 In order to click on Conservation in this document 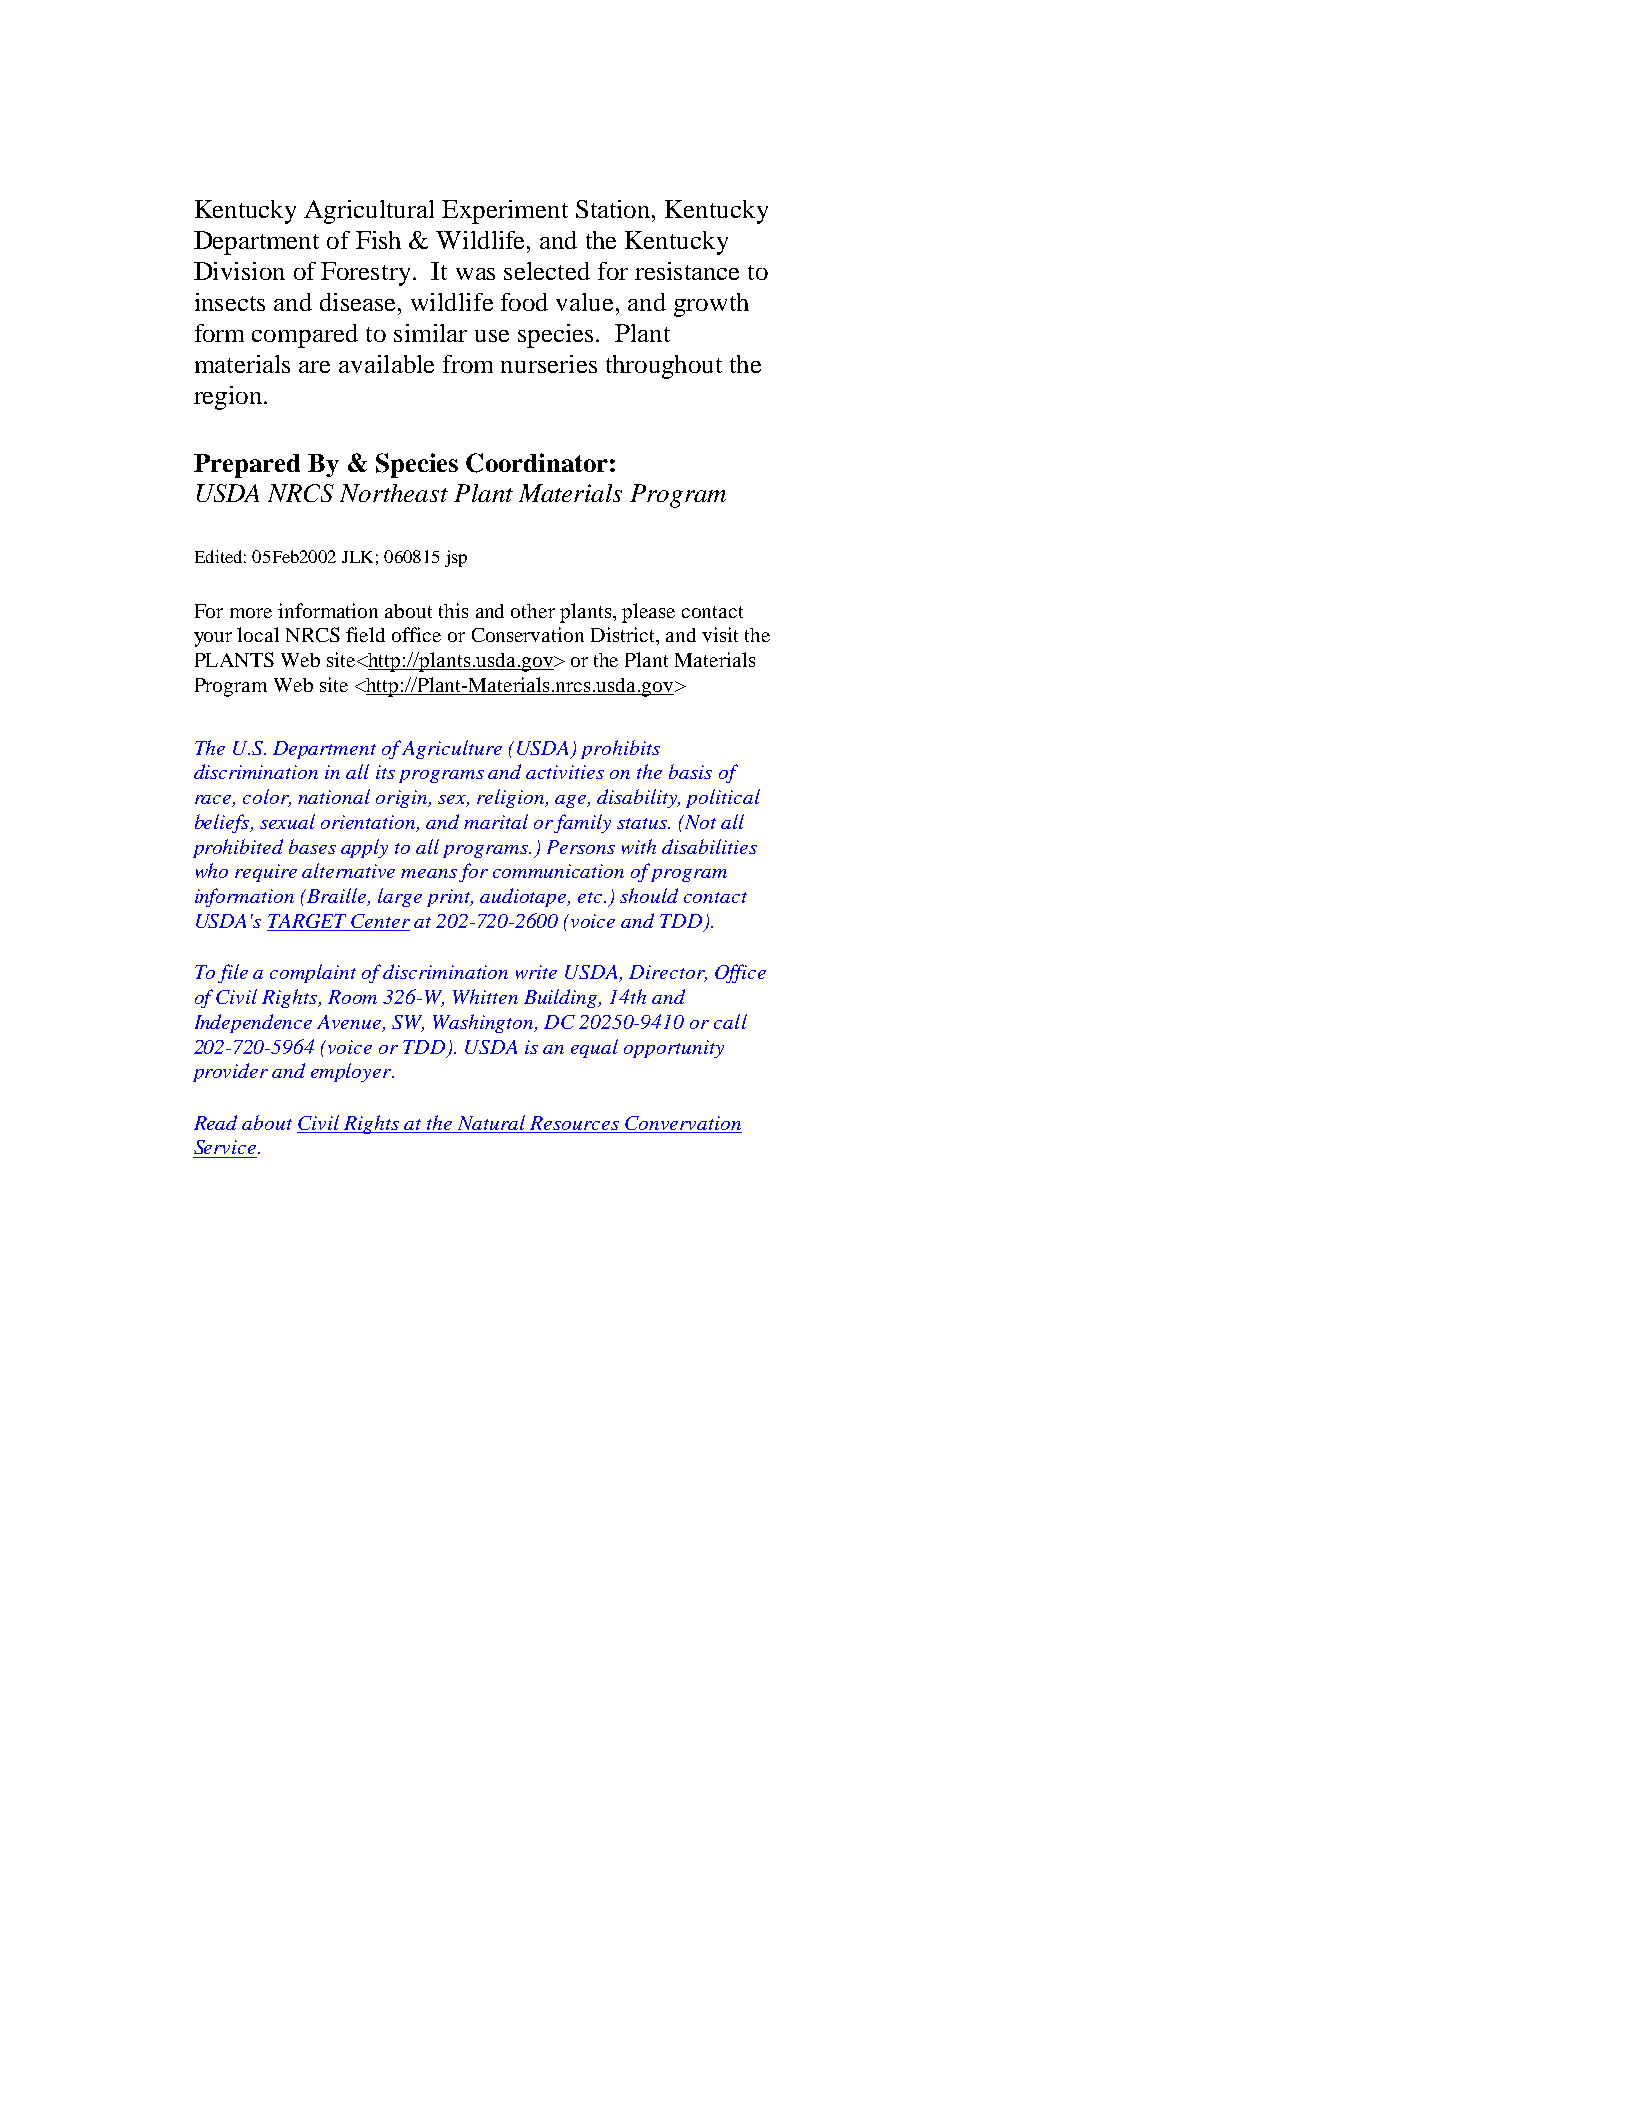, I will do `click(528, 634)`.
